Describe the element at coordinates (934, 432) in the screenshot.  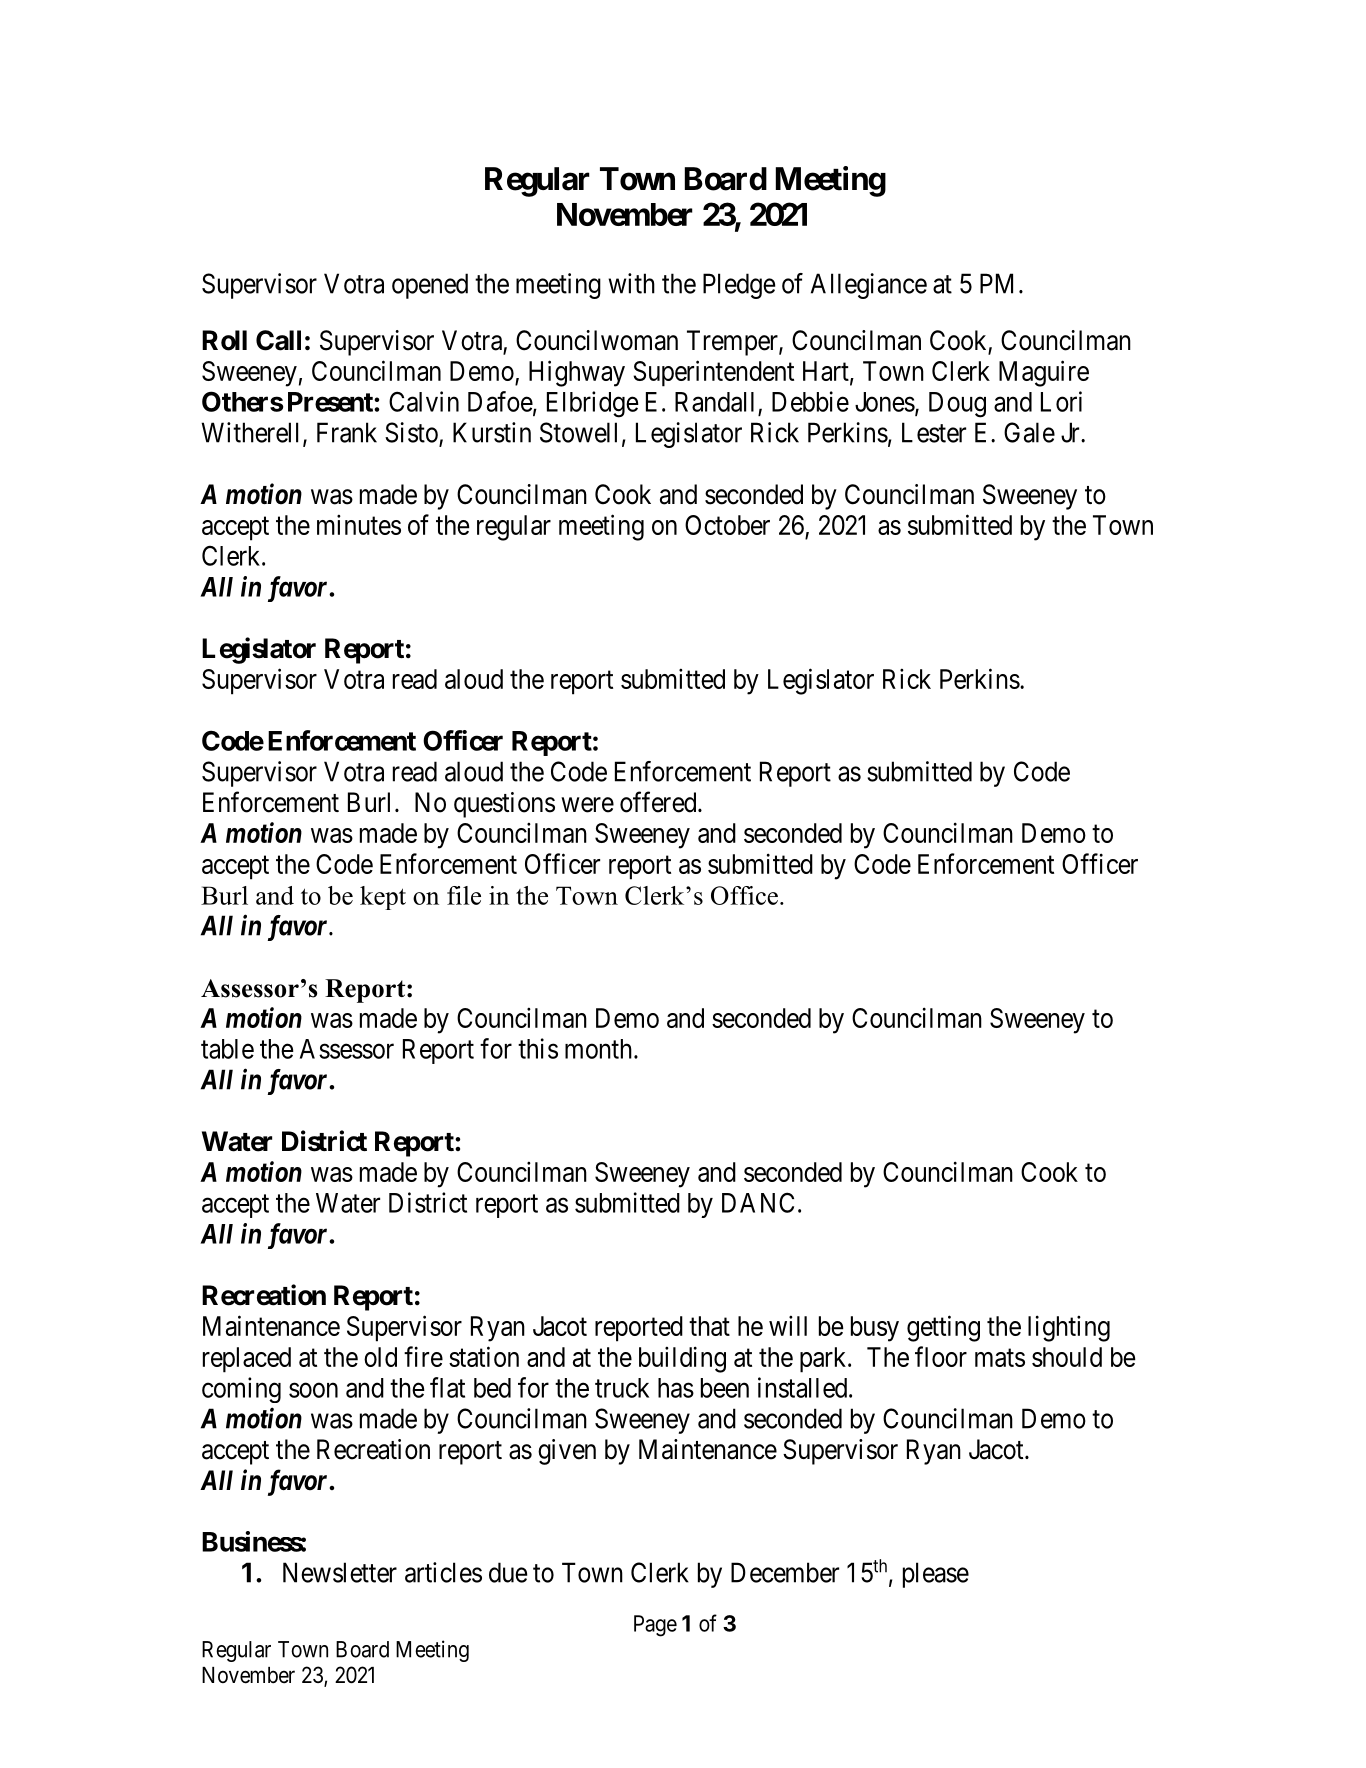
I see `Lester` at that location.
